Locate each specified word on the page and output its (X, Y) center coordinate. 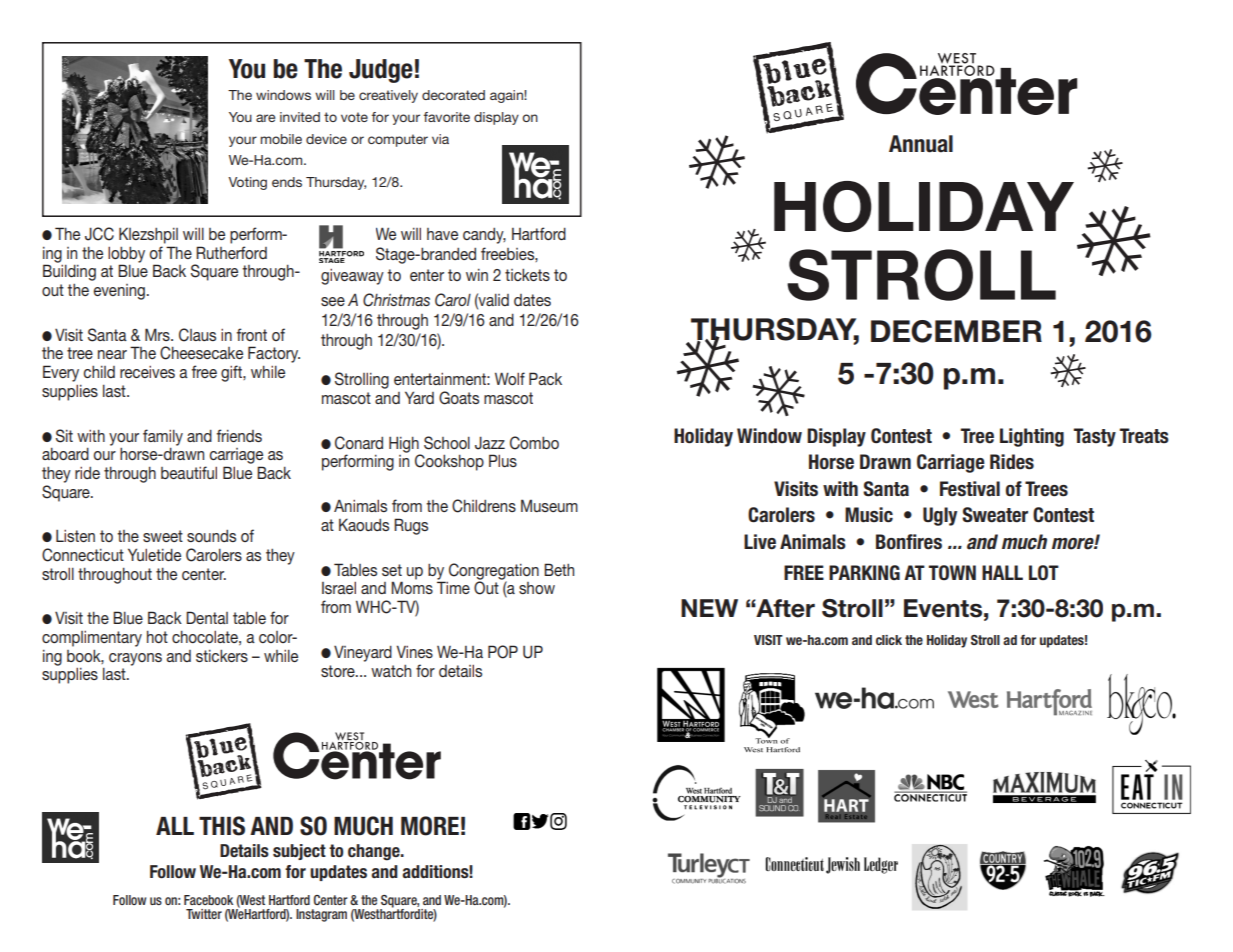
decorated (453, 95)
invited (300, 117)
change (375, 852)
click (889, 640)
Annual (921, 144)
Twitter (204, 914)
